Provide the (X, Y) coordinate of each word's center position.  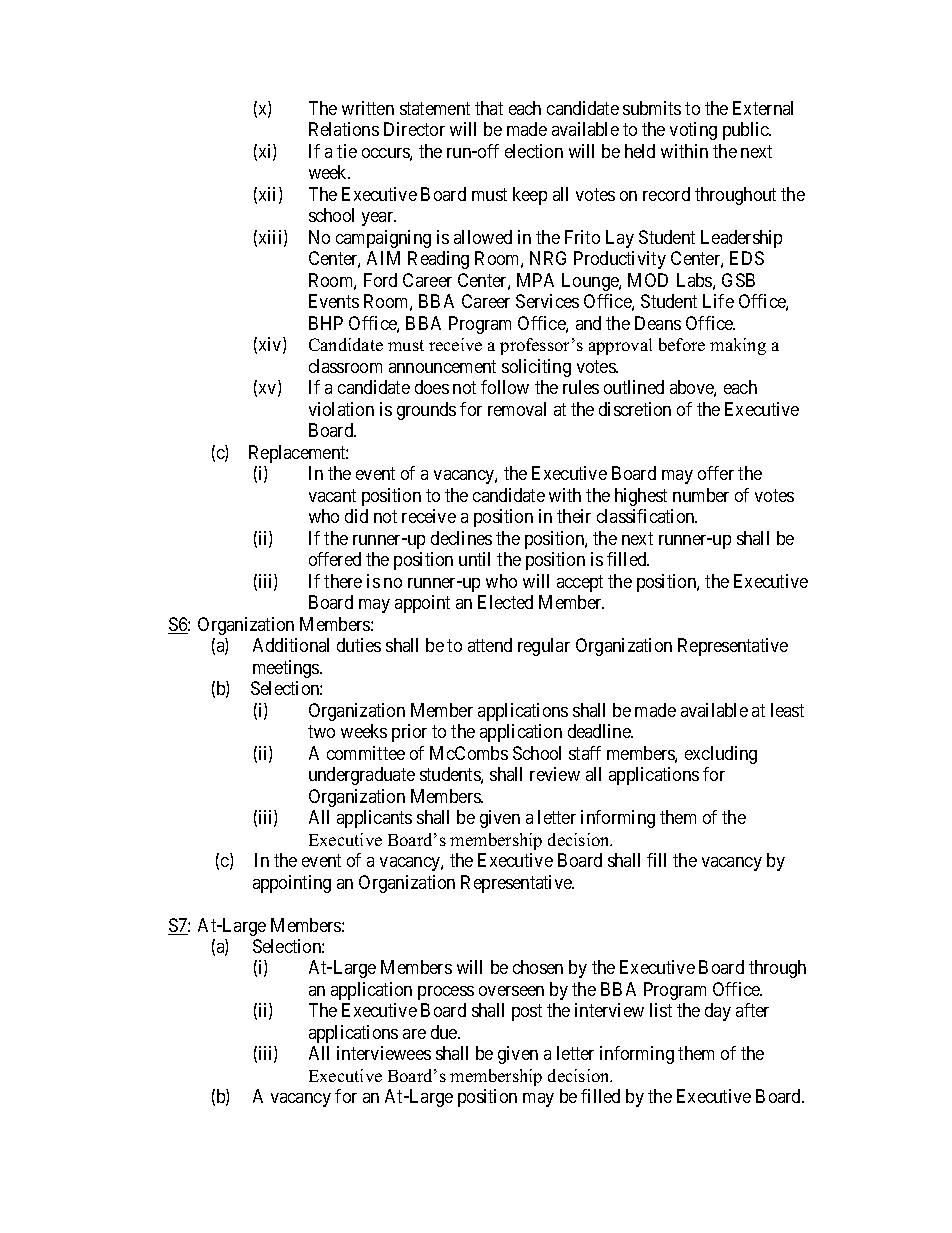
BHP (326, 323)
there (343, 581)
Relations (344, 129)
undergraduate (362, 776)
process (446, 993)
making (738, 346)
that (489, 108)
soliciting (536, 368)
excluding (721, 755)
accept (580, 583)
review (555, 774)
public (747, 131)
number (701, 495)
